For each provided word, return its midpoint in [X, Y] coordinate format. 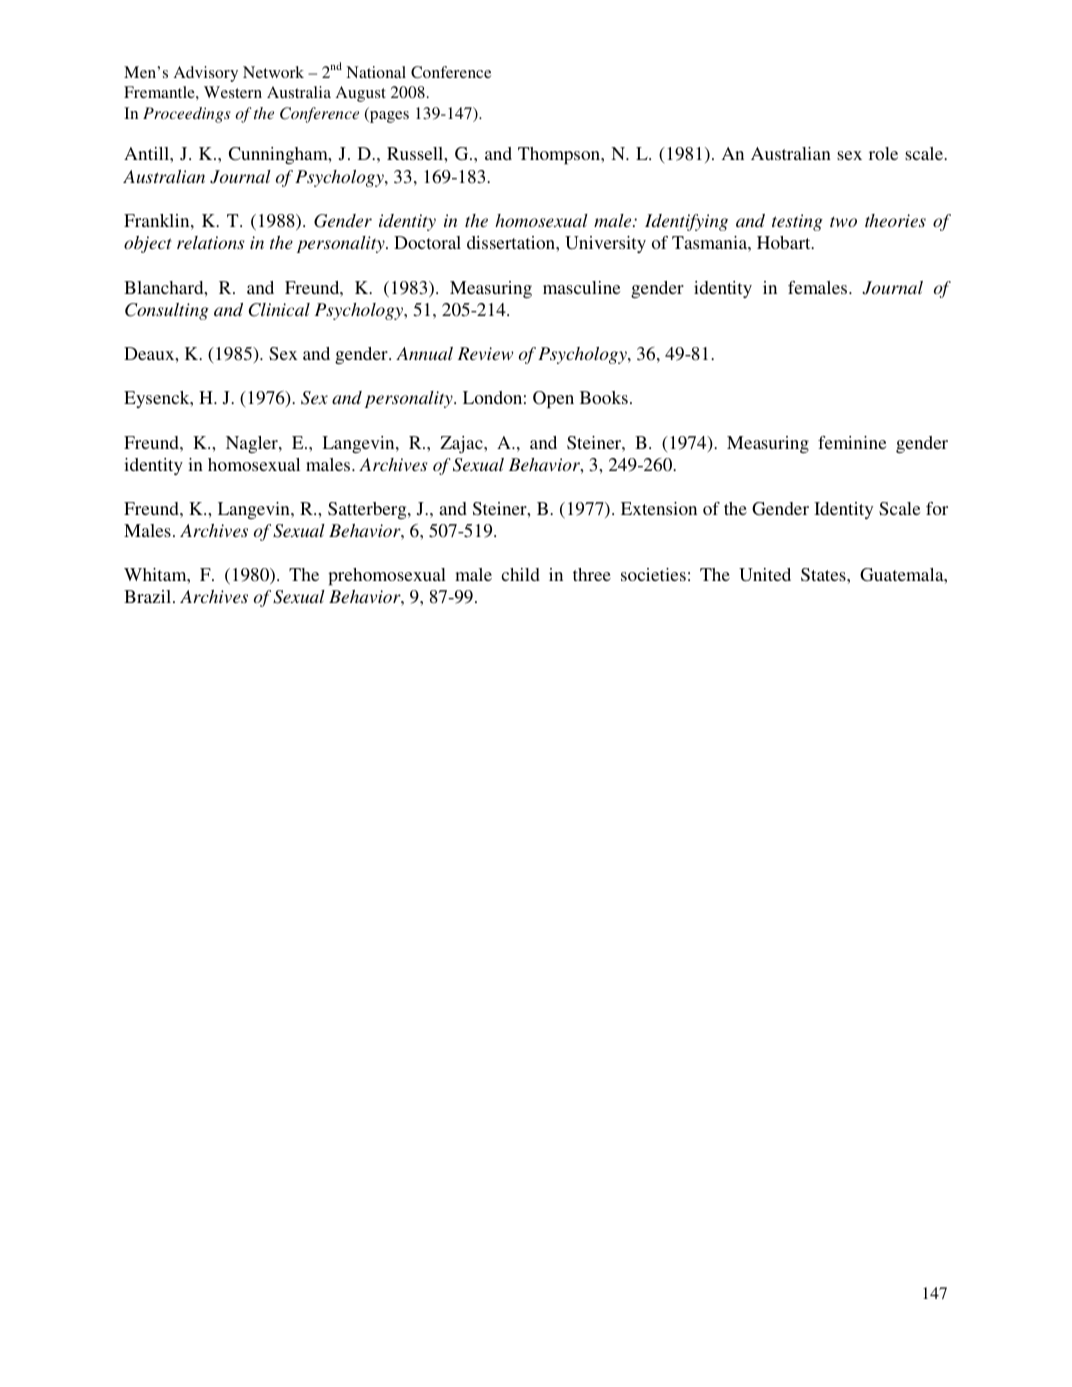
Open [553, 400]
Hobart [785, 242]
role [883, 153]
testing [797, 222]
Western [233, 92]
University [605, 244]
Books [604, 397]
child [520, 574]
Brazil [149, 596]
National [376, 72]
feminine [852, 442]
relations [210, 242]
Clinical [279, 310]
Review [486, 353]
